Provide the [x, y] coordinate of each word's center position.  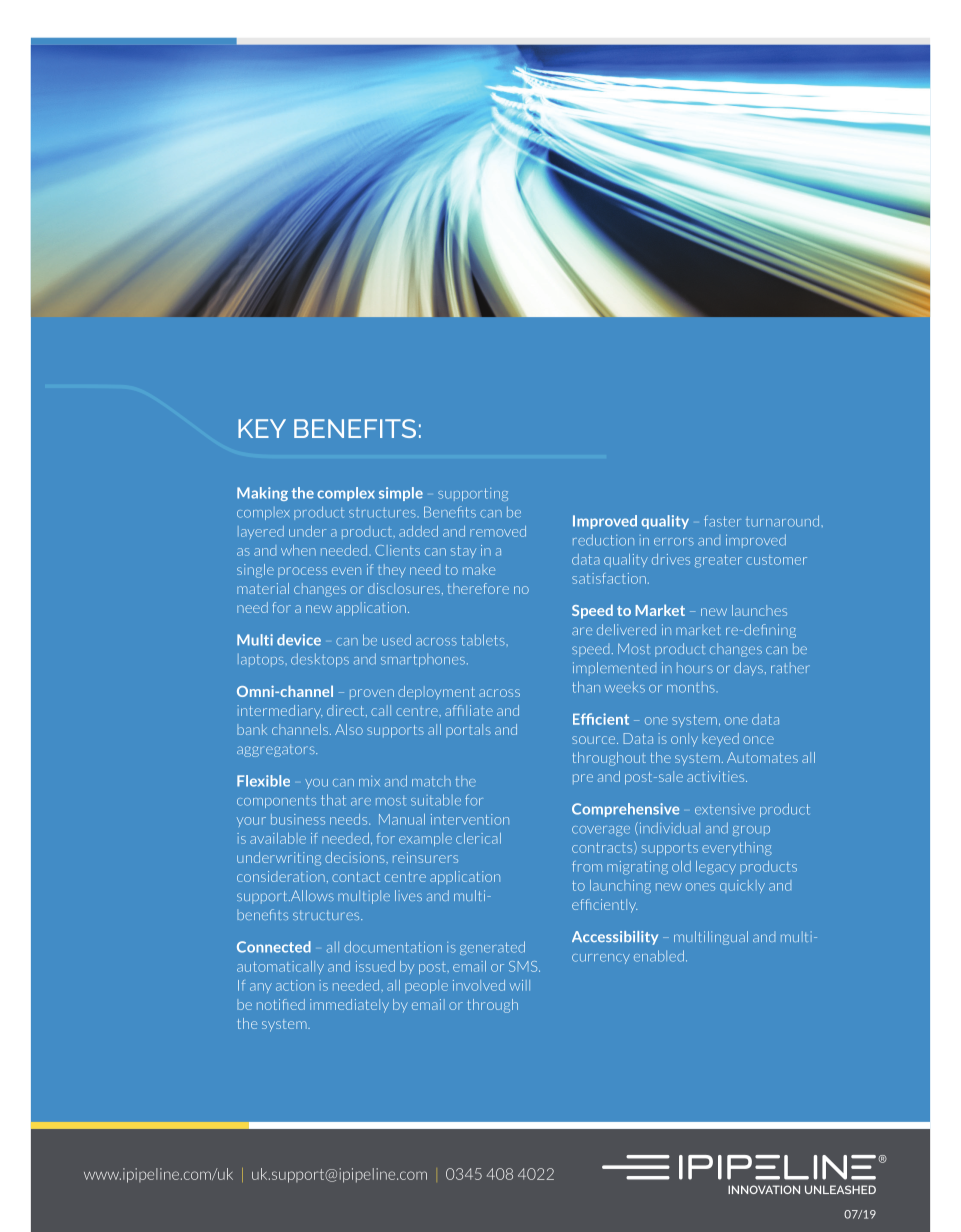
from [587, 866]
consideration [281, 876]
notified [281, 1004]
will [520, 985]
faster [722, 521]
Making [262, 494]
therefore [478, 588]
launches [759, 610]
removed [498, 531]
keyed [720, 739]
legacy [716, 868]
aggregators [277, 751]
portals [468, 730]
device [299, 640]
